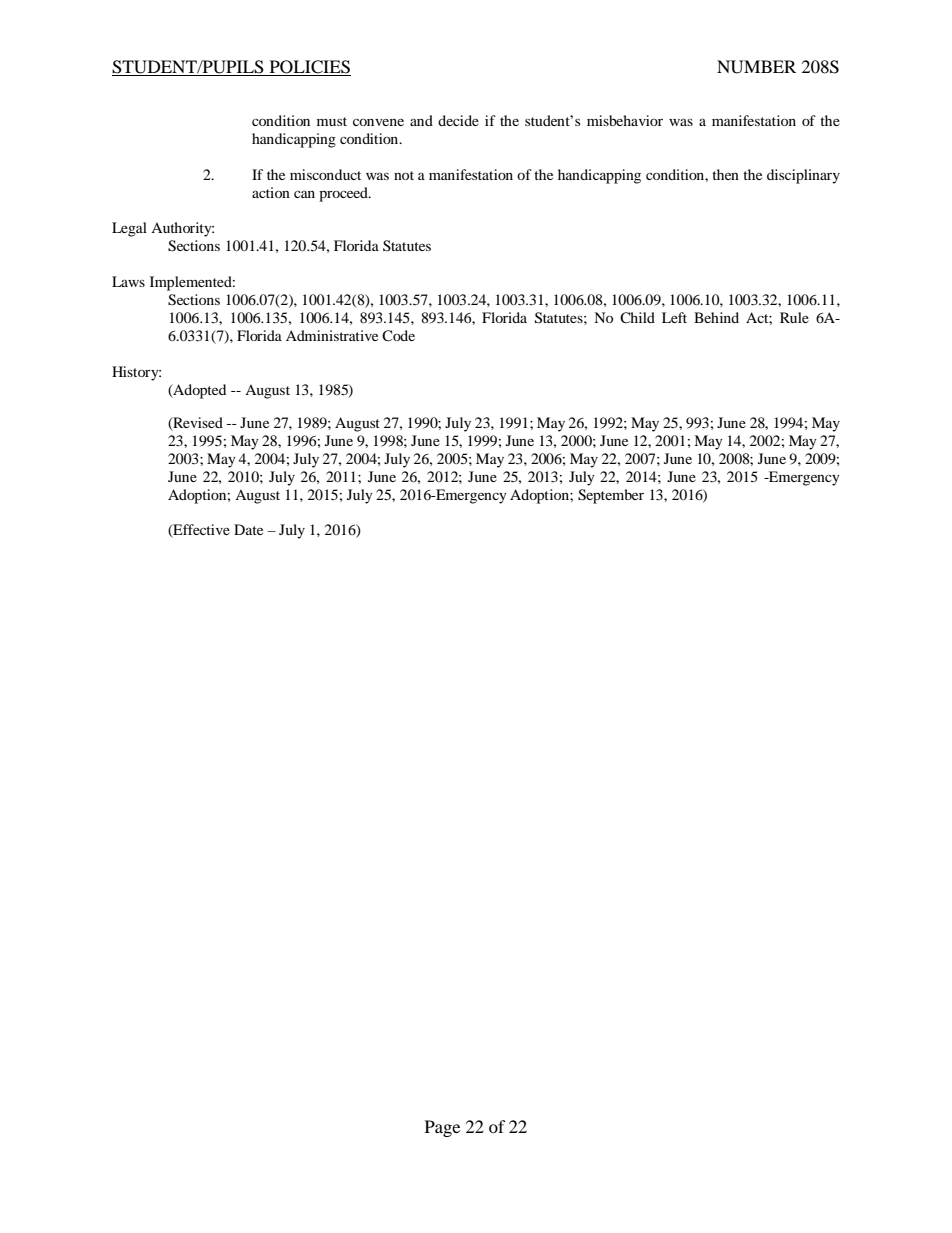 The width and height of the screenshot is (952, 1233). Describe the element at coordinates (398, 336) in the screenshot. I see `Code` at that location.
